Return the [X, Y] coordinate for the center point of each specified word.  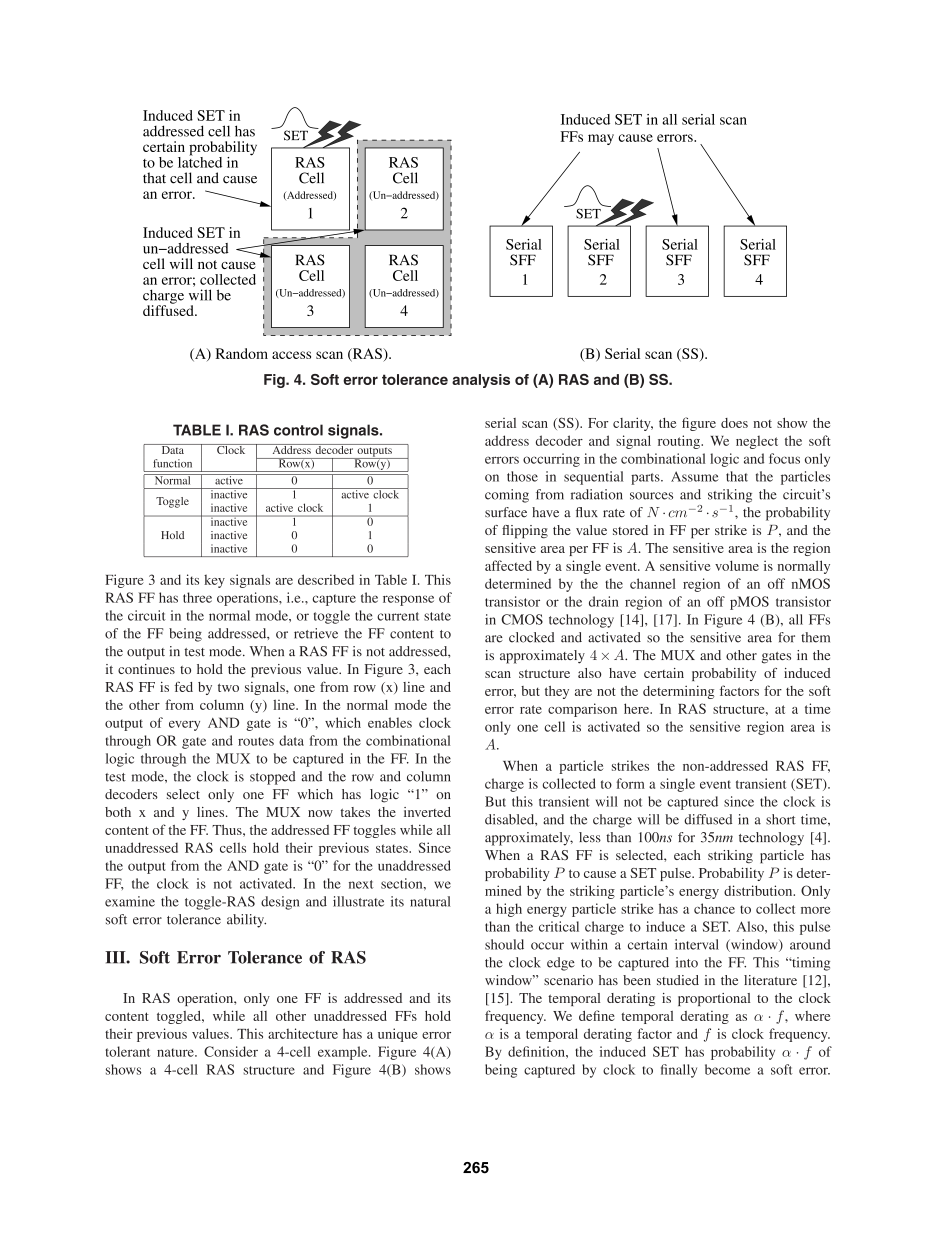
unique [398, 1035]
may [601, 139]
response [408, 600]
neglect [757, 442]
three [197, 597]
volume [737, 565]
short [781, 819]
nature [176, 1052]
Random [242, 353]
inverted [427, 812]
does [734, 423]
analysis [481, 381]
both [118, 812]
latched [200, 161]
